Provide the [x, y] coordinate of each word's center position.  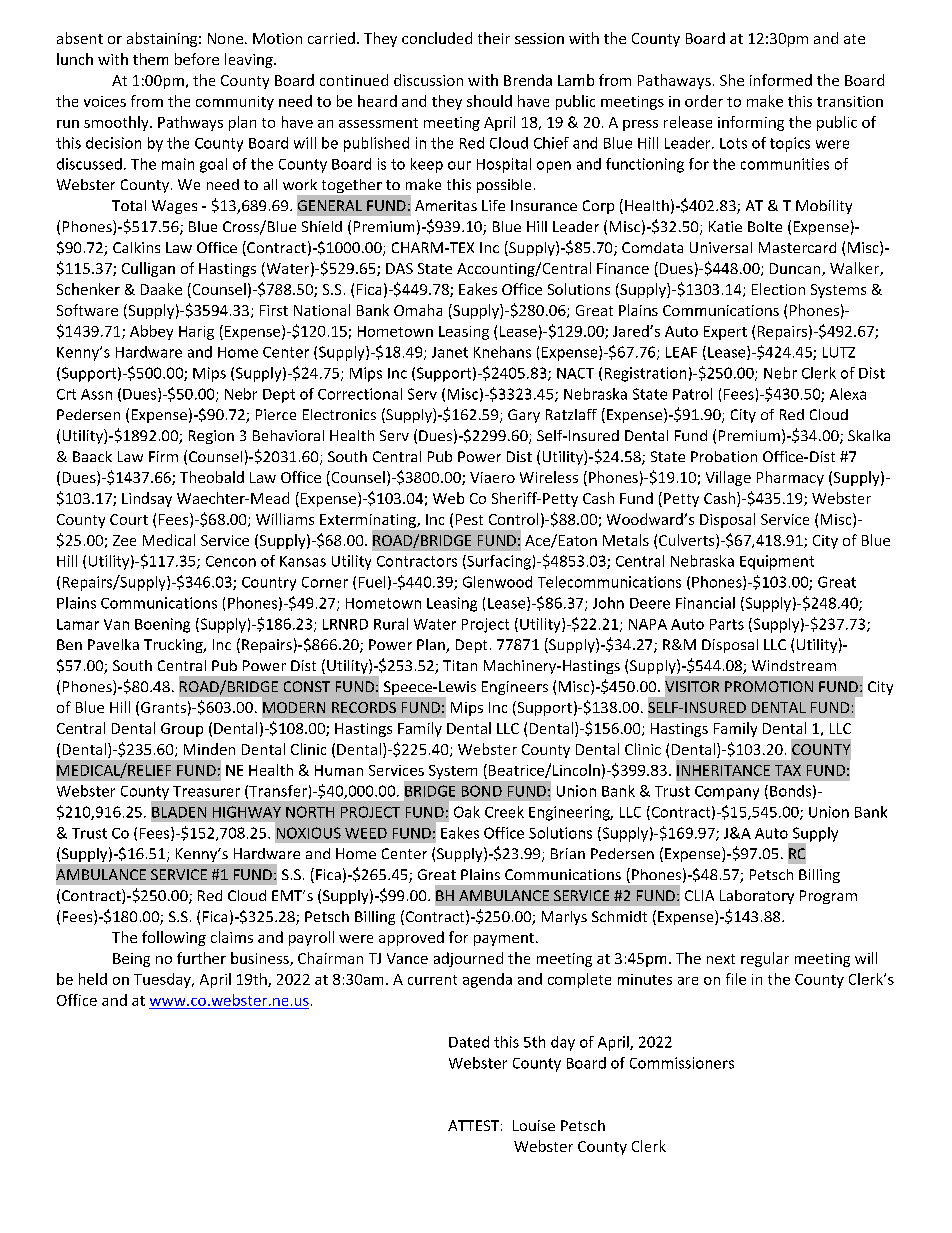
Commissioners [682, 1063]
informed [781, 80]
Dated [469, 1042]
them [150, 59]
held [93, 979]
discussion [428, 80]
